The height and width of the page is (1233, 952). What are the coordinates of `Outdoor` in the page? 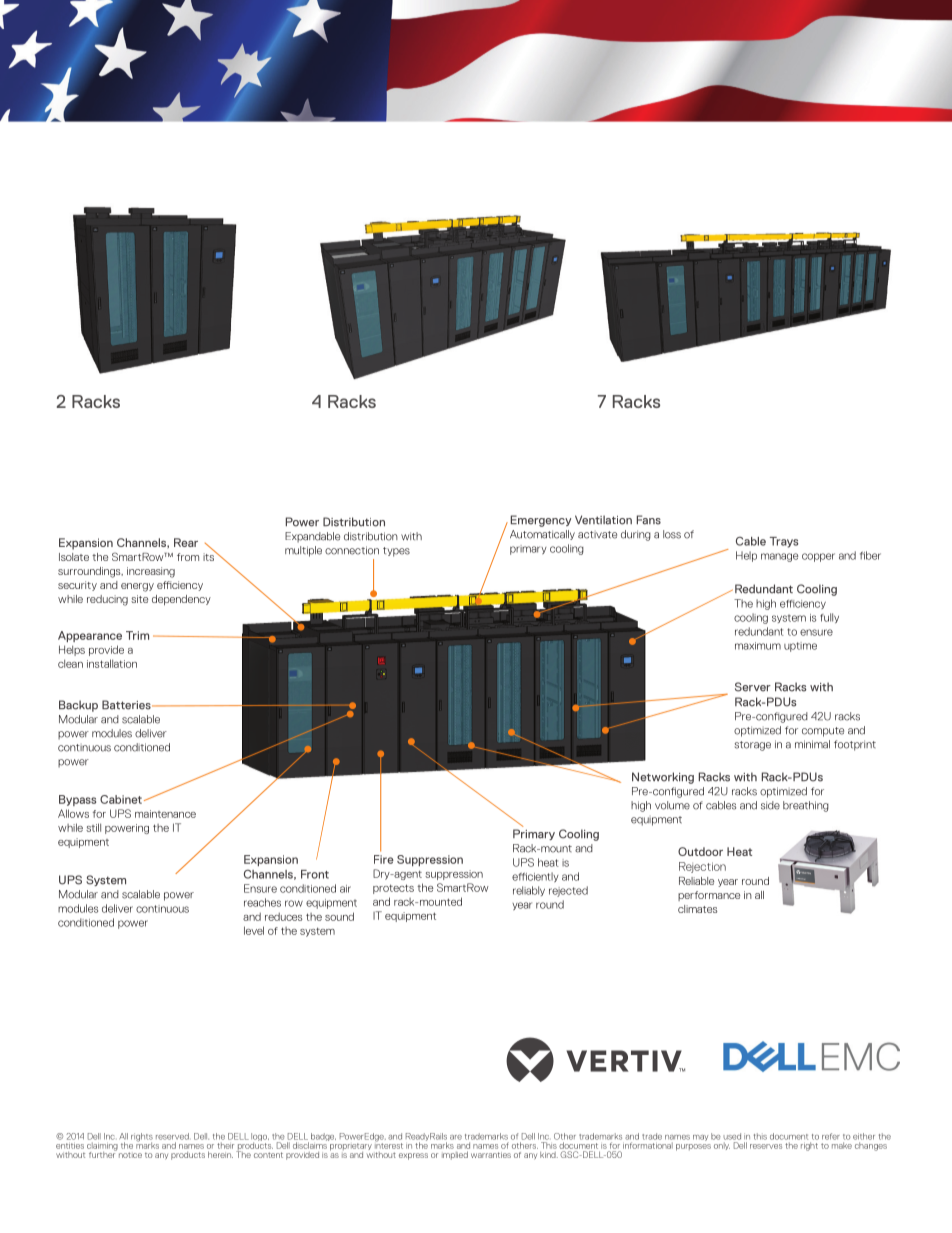 It's located at (700, 851).
